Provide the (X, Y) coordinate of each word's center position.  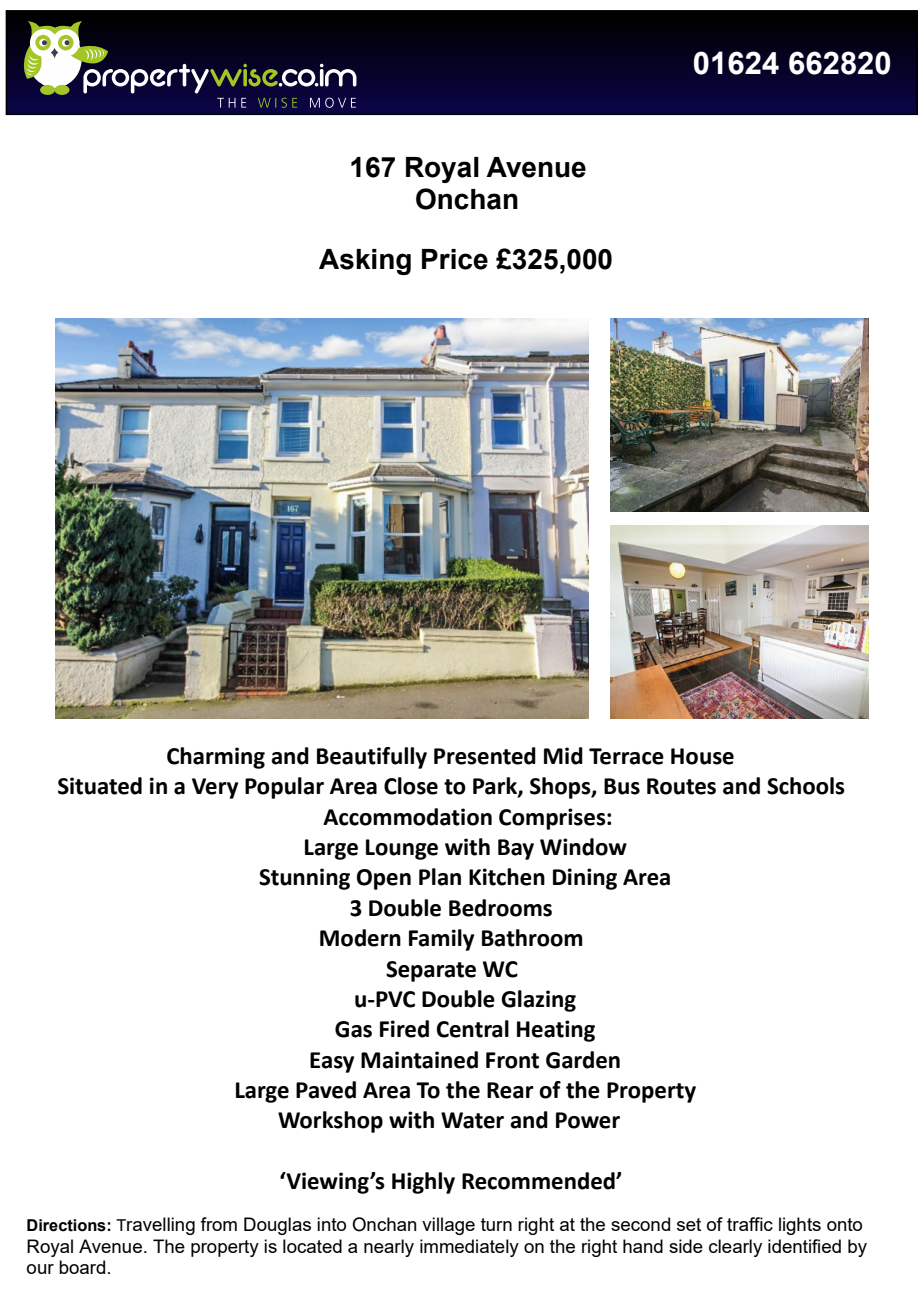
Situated (100, 786)
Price (455, 259)
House (702, 756)
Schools (806, 786)
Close (411, 786)
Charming (216, 758)
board (82, 1267)
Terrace (626, 756)
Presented (485, 756)
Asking (365, 262)
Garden (583, 1060)
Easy (332, 1062)
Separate (431, 971)
